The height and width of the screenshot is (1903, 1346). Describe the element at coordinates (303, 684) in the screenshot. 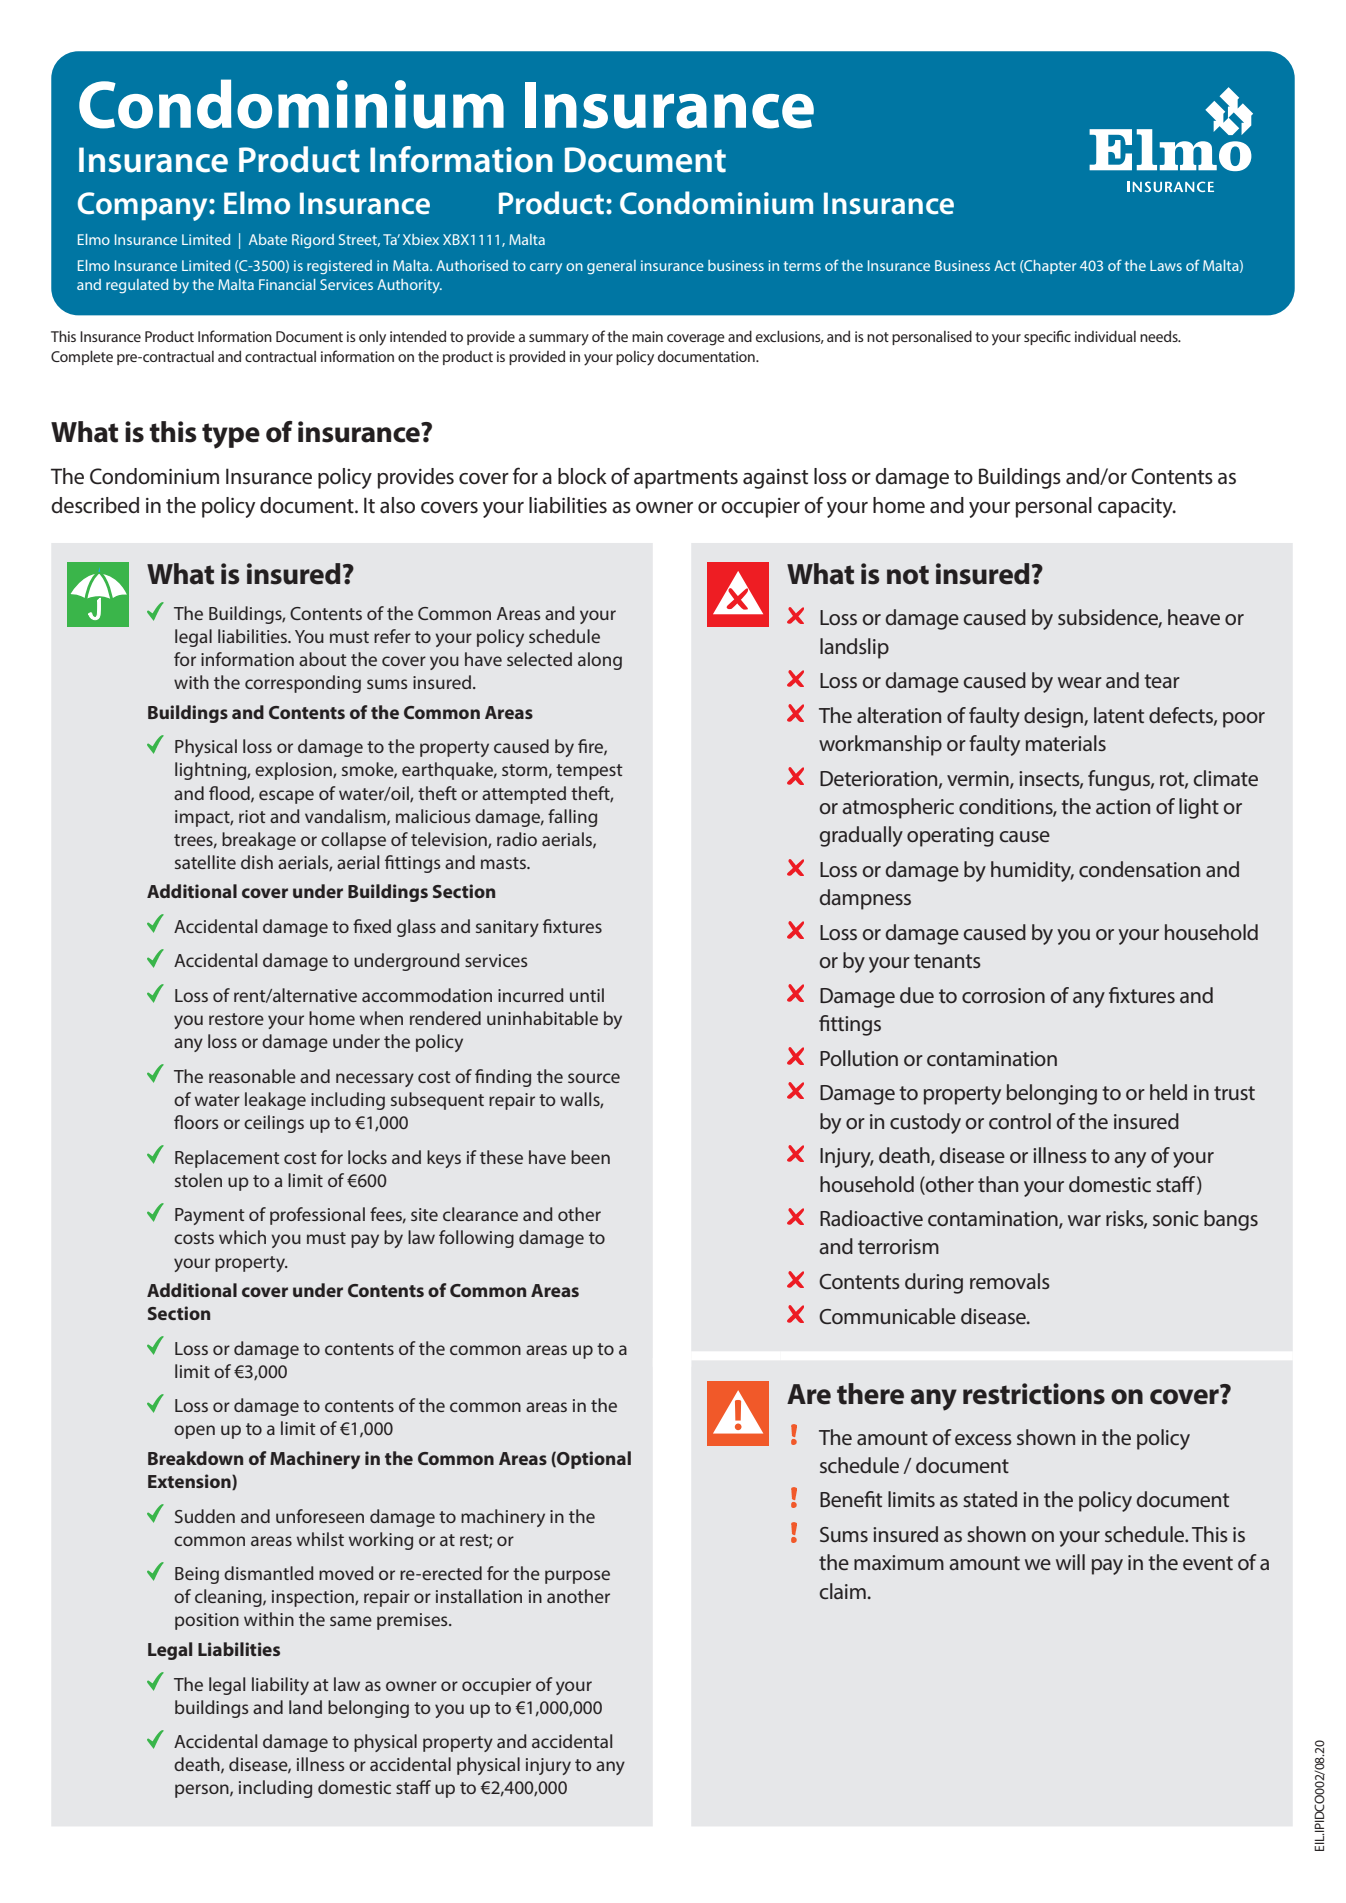

I see `corresponding` at that location.
